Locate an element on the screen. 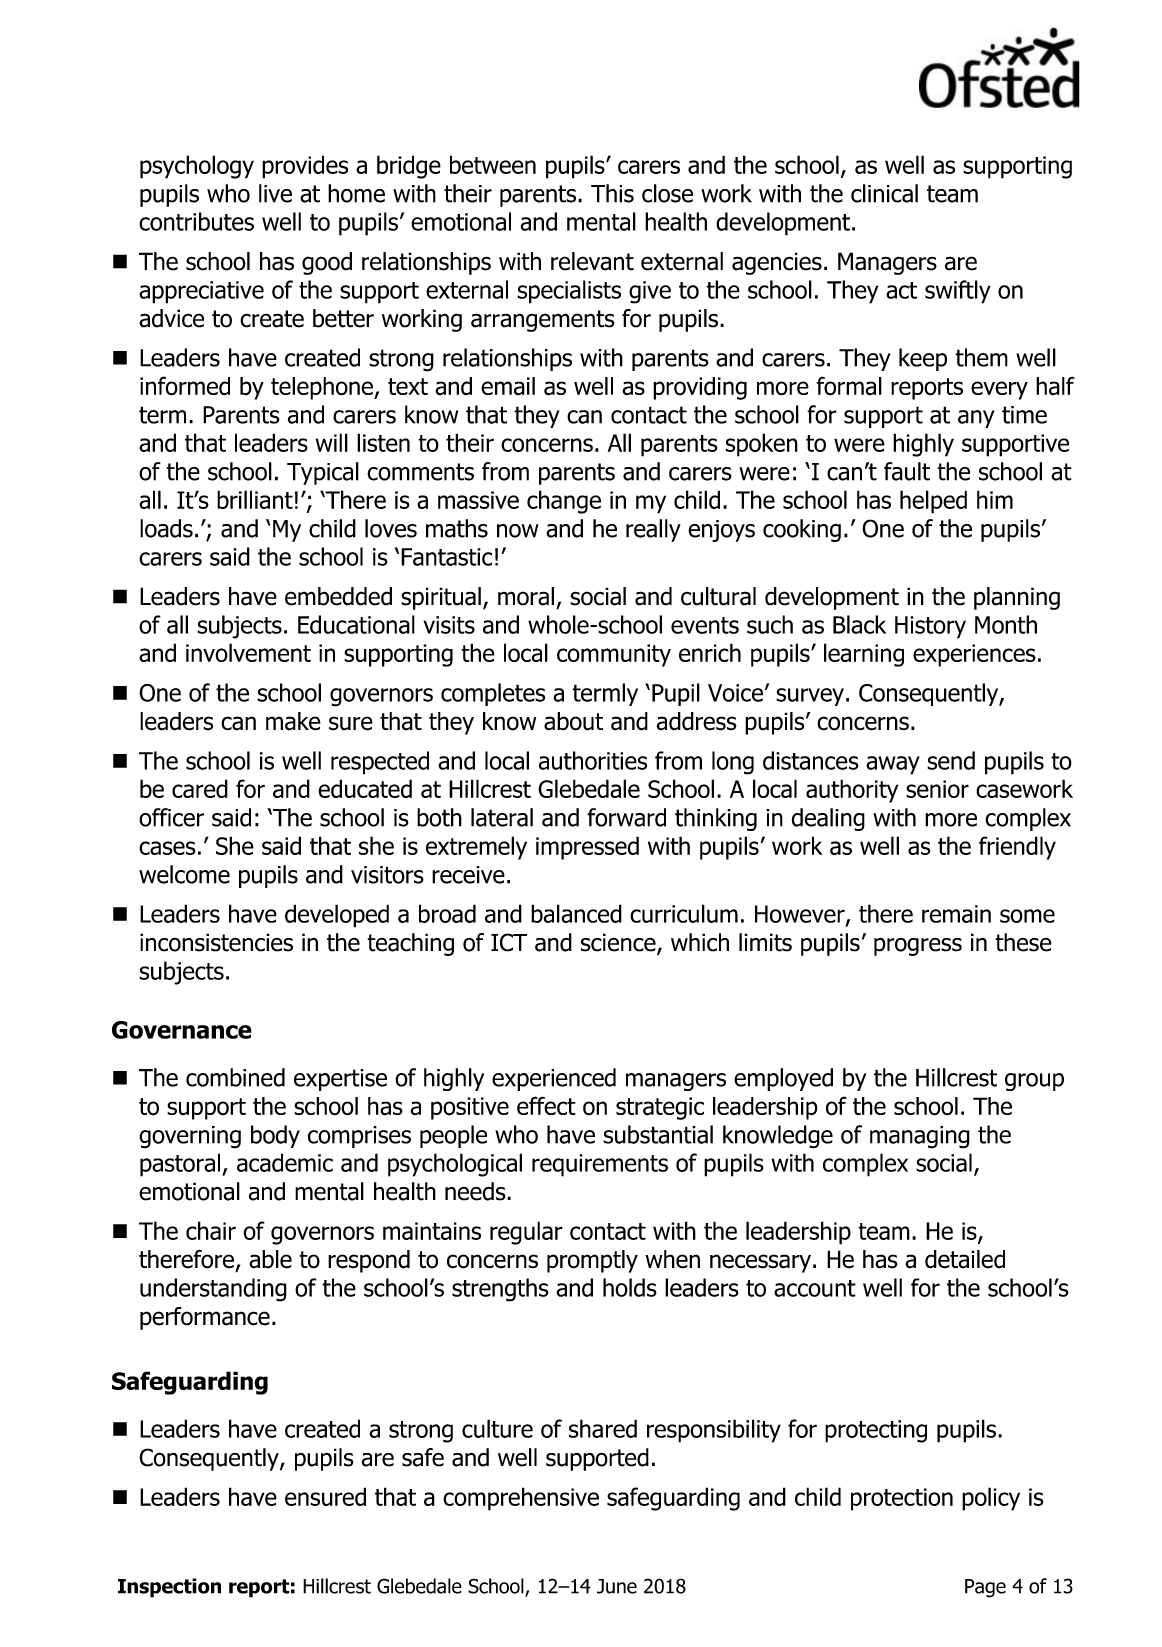 The image size is (1162, 1647). developed is located at coordinates (337, 916).
